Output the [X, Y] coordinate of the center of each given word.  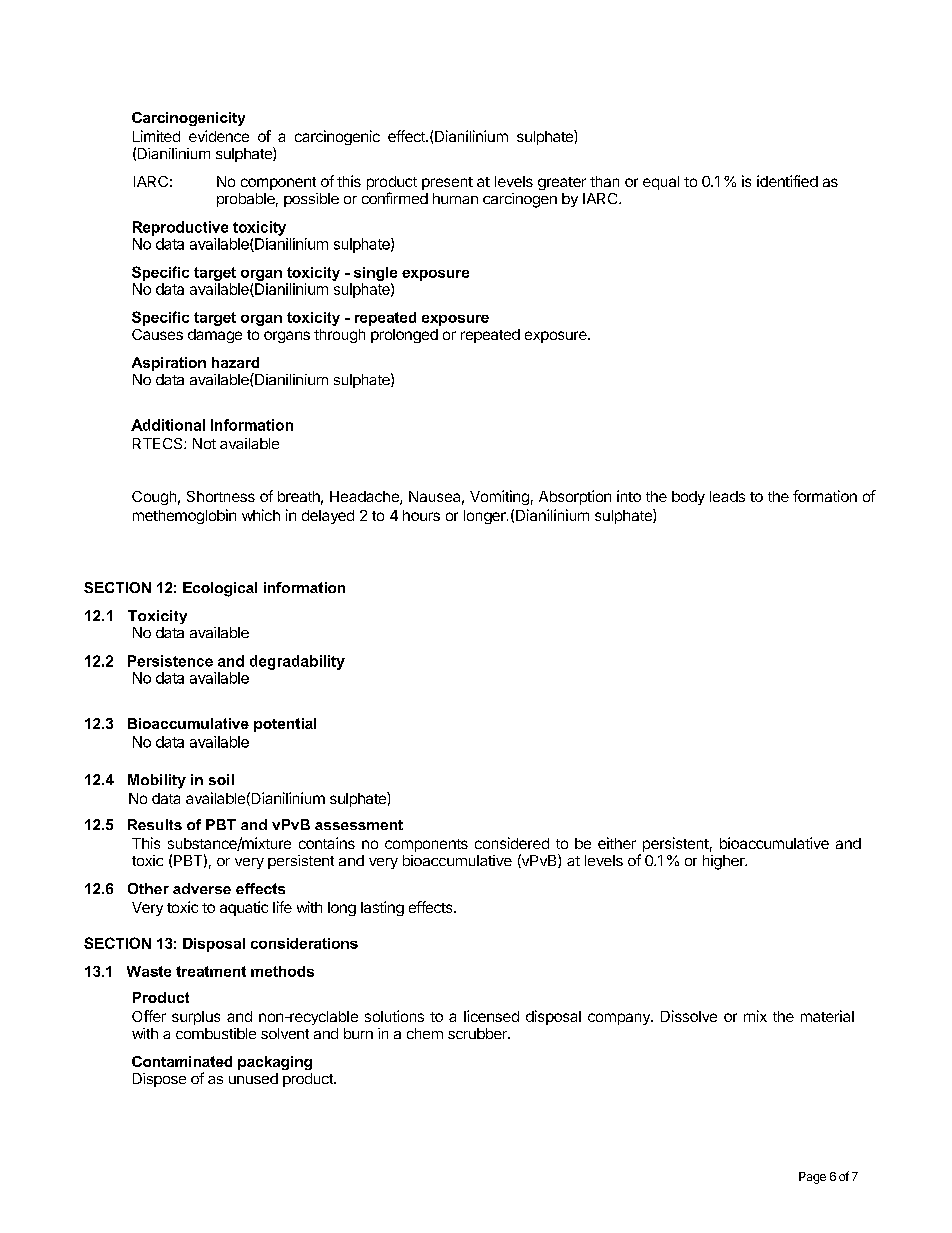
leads [727, 496]
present [447, 183]
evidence [219, 136]
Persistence [170, 661]
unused [253, 1078]
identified [787, 181]
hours [421, 515]
